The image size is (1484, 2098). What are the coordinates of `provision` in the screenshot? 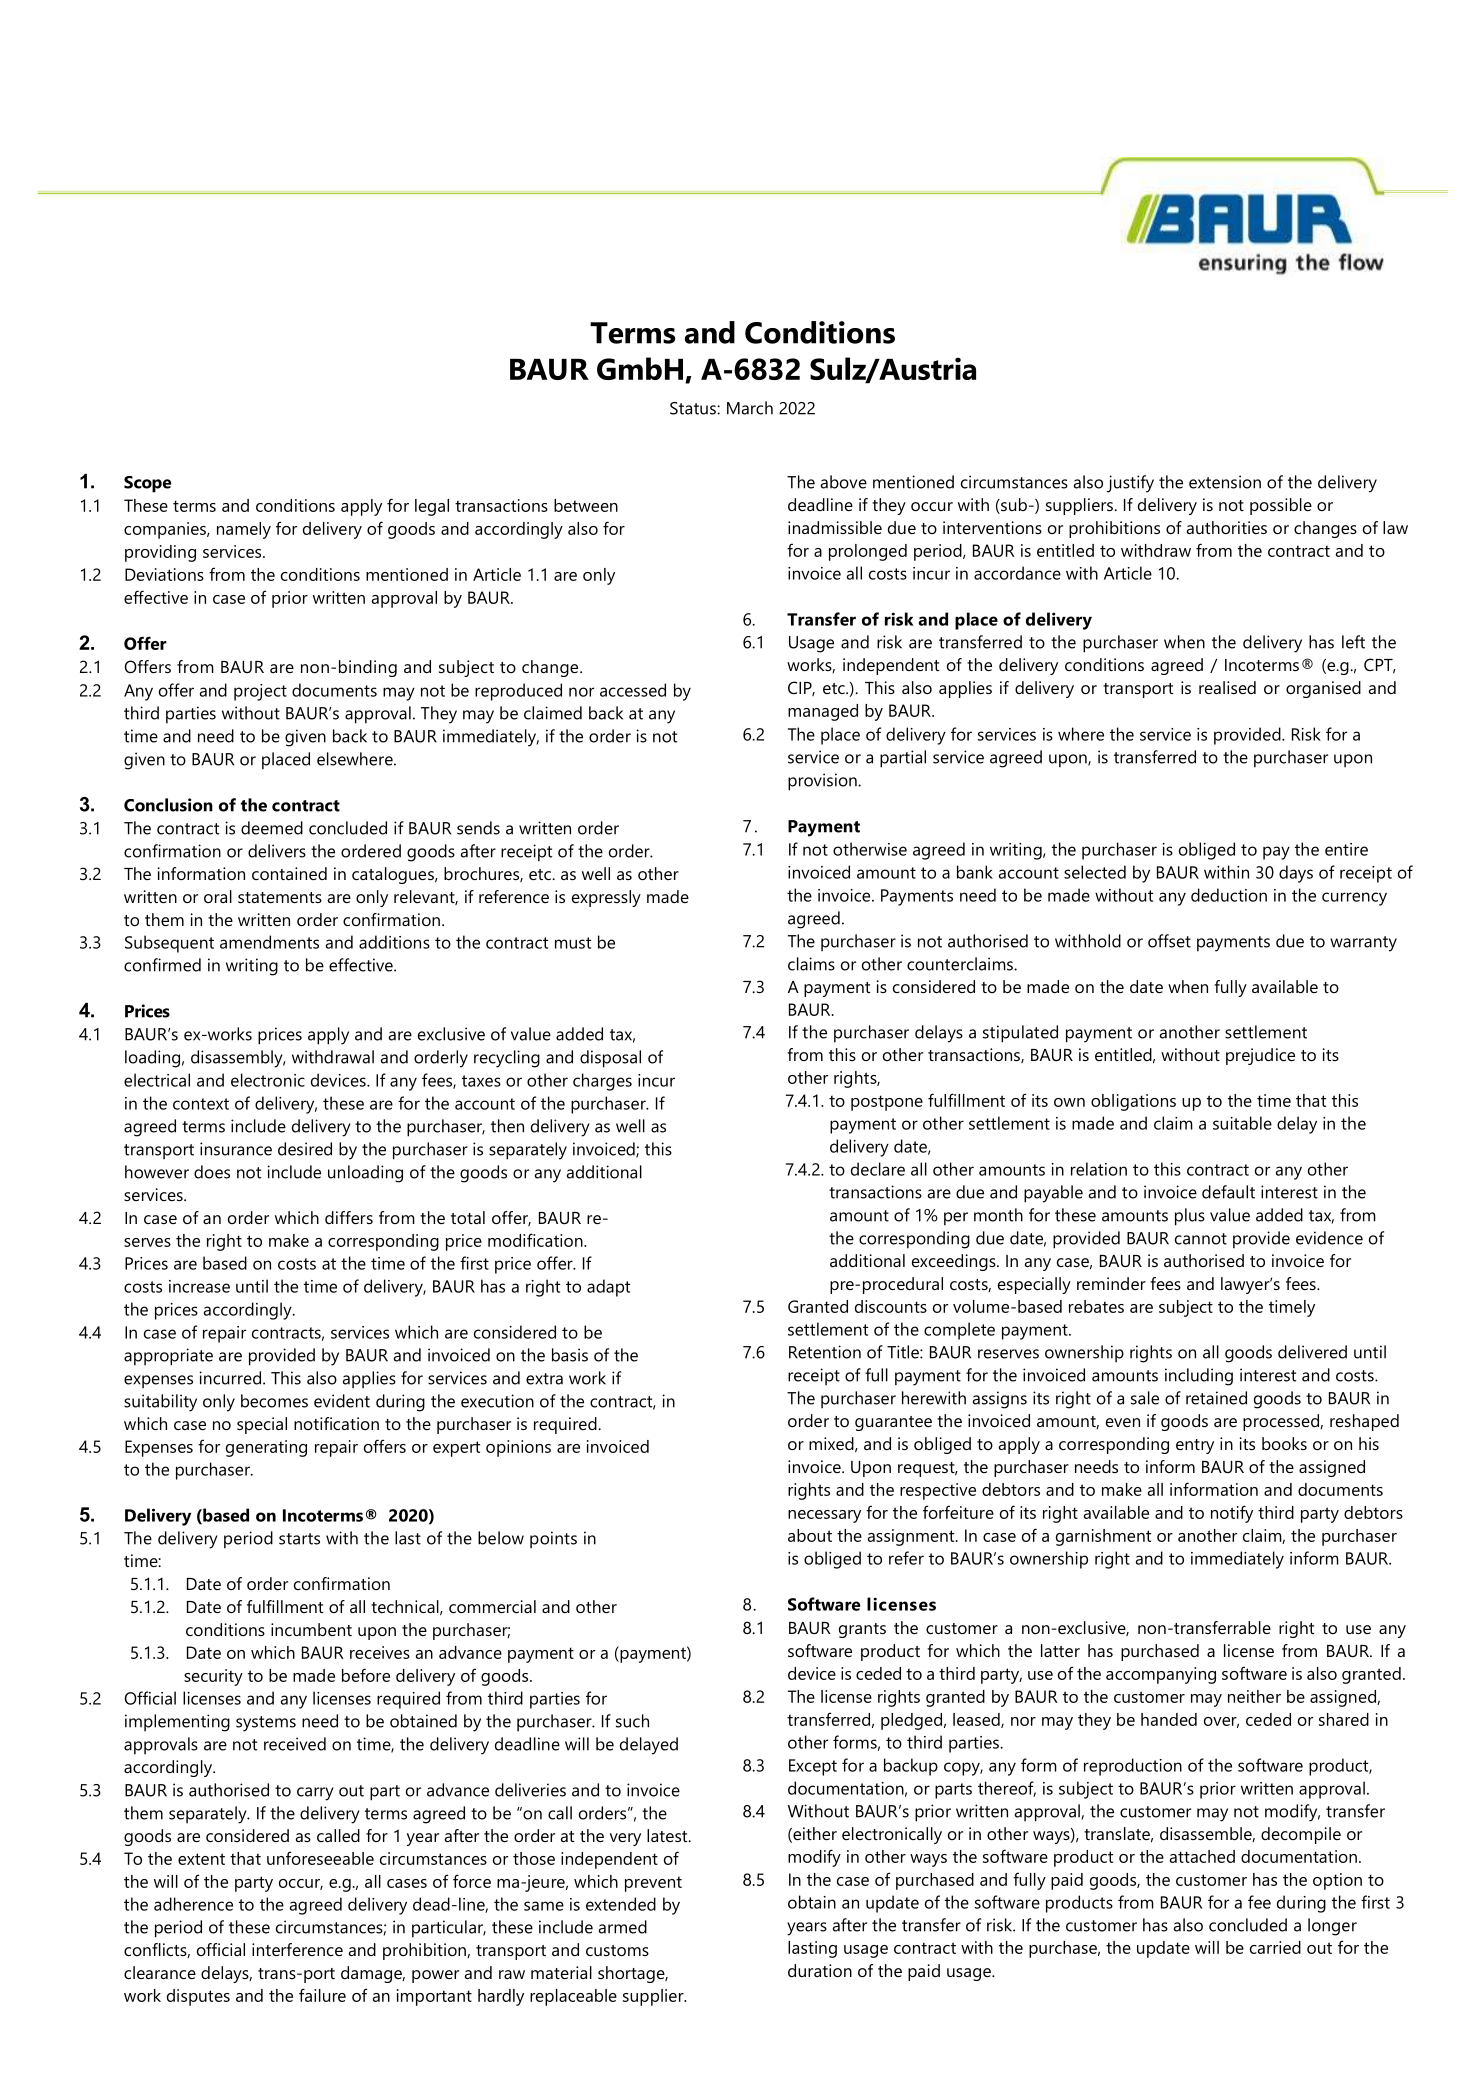 It's located at (823, 782).
